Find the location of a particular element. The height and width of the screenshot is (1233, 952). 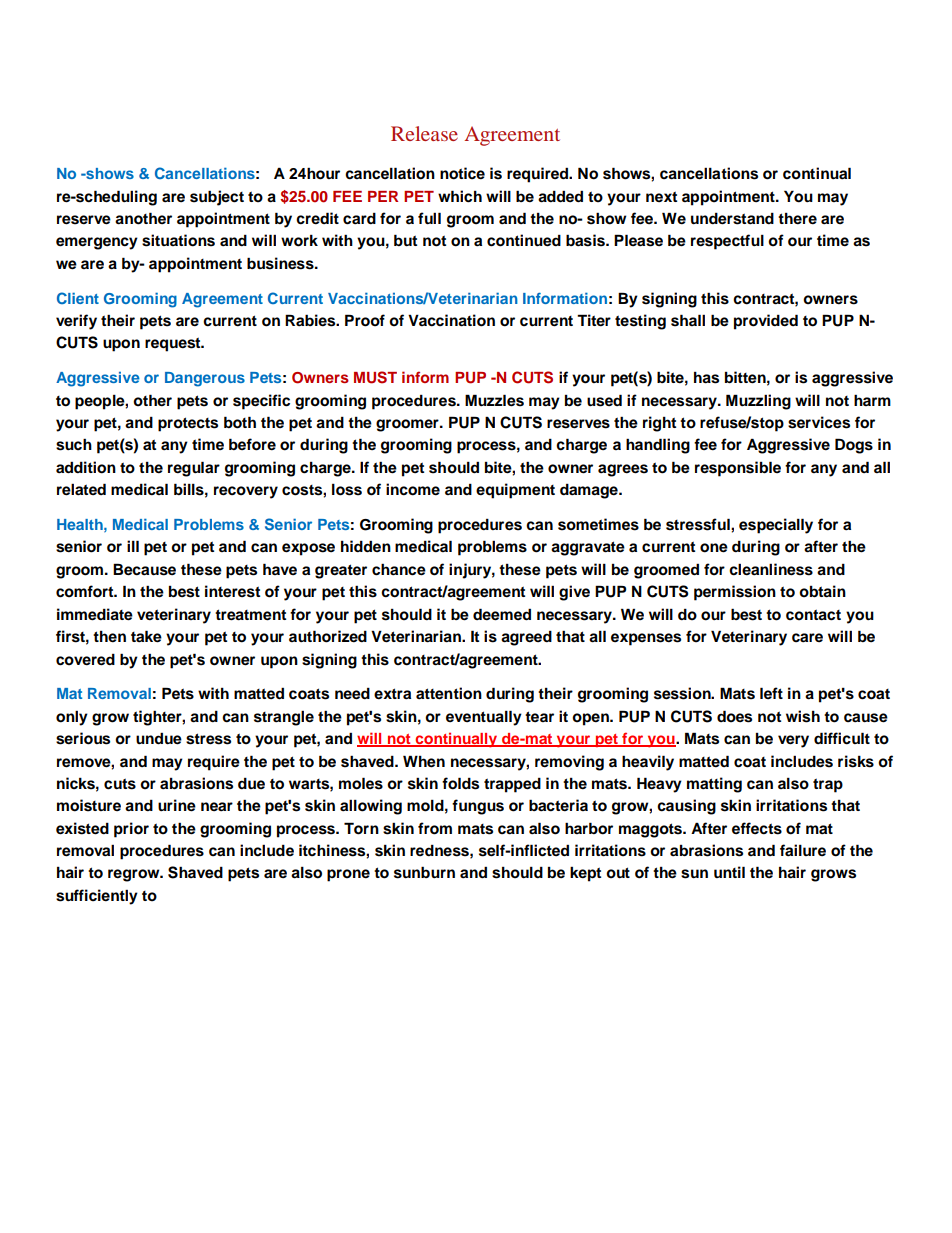

Muzzles is located at coordinates (494, 400).
